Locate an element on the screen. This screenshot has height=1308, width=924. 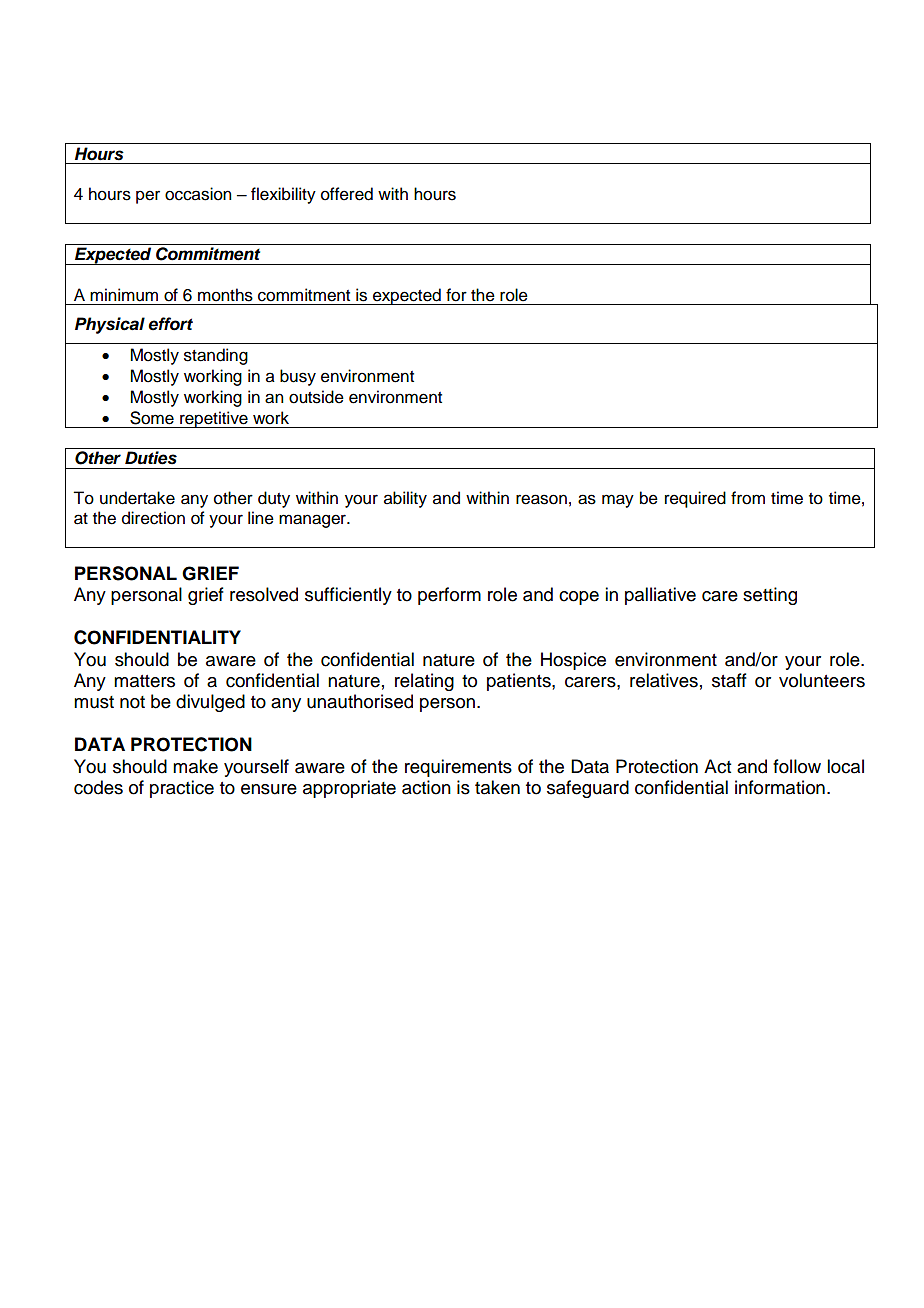
undertake is located at coordinates (137, 498).
